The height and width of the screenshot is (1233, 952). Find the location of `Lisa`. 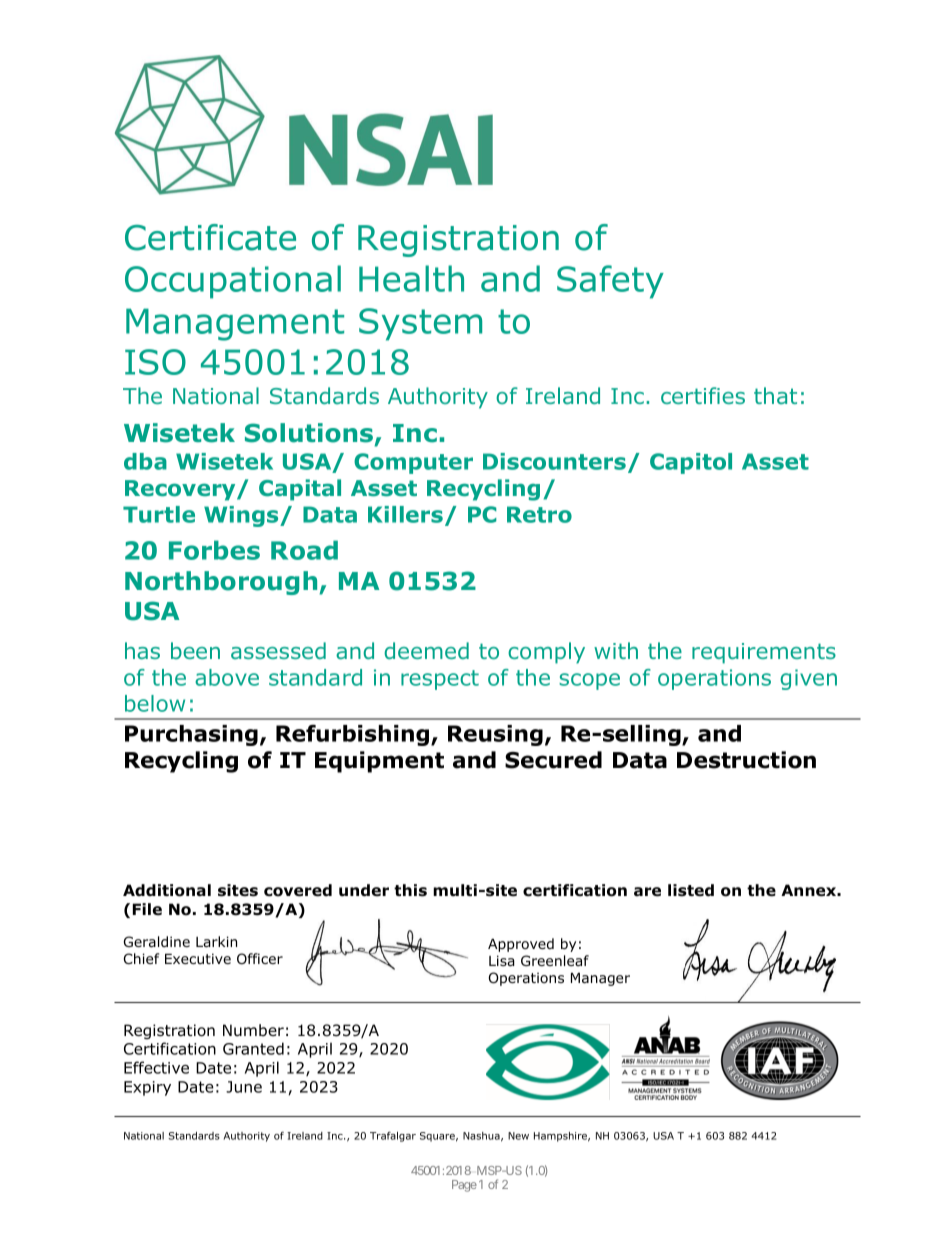

Lisa is located at coordinates (502, 960).
